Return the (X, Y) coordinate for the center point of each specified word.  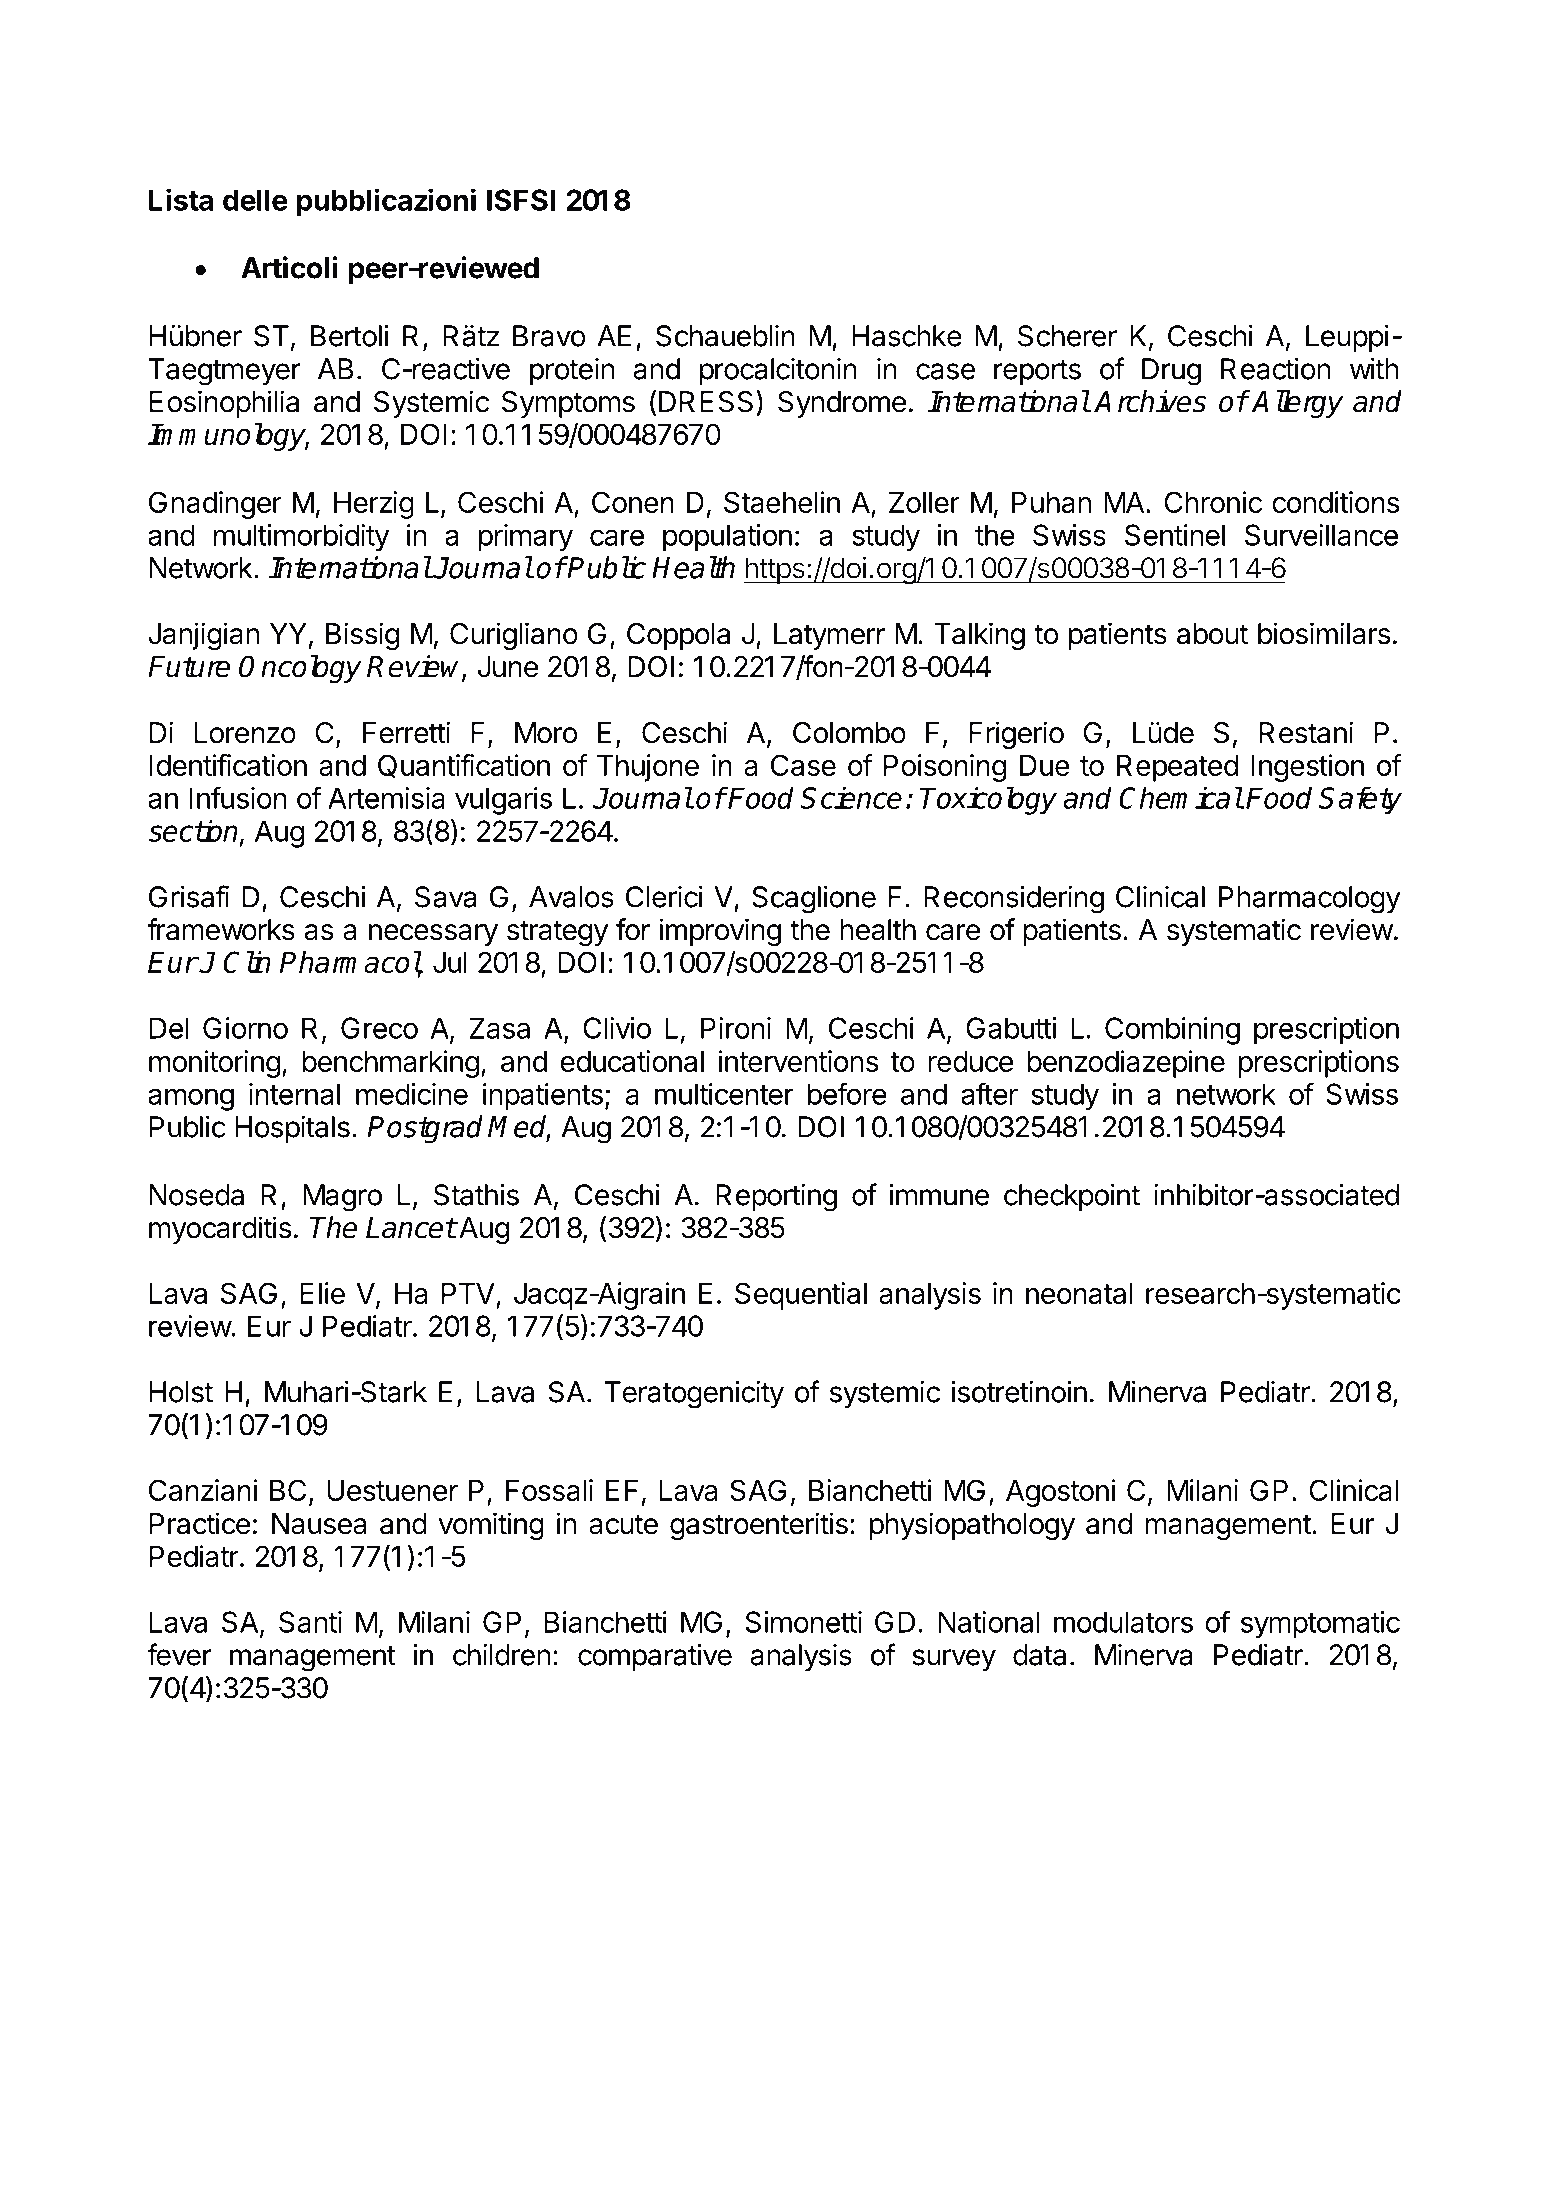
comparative (655, 1657)
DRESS (706, 402)
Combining (1172, 1031)
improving (720, 932)
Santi (310, 1622)
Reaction (1276, 369)
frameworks (221, 929)
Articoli (289, 267)
